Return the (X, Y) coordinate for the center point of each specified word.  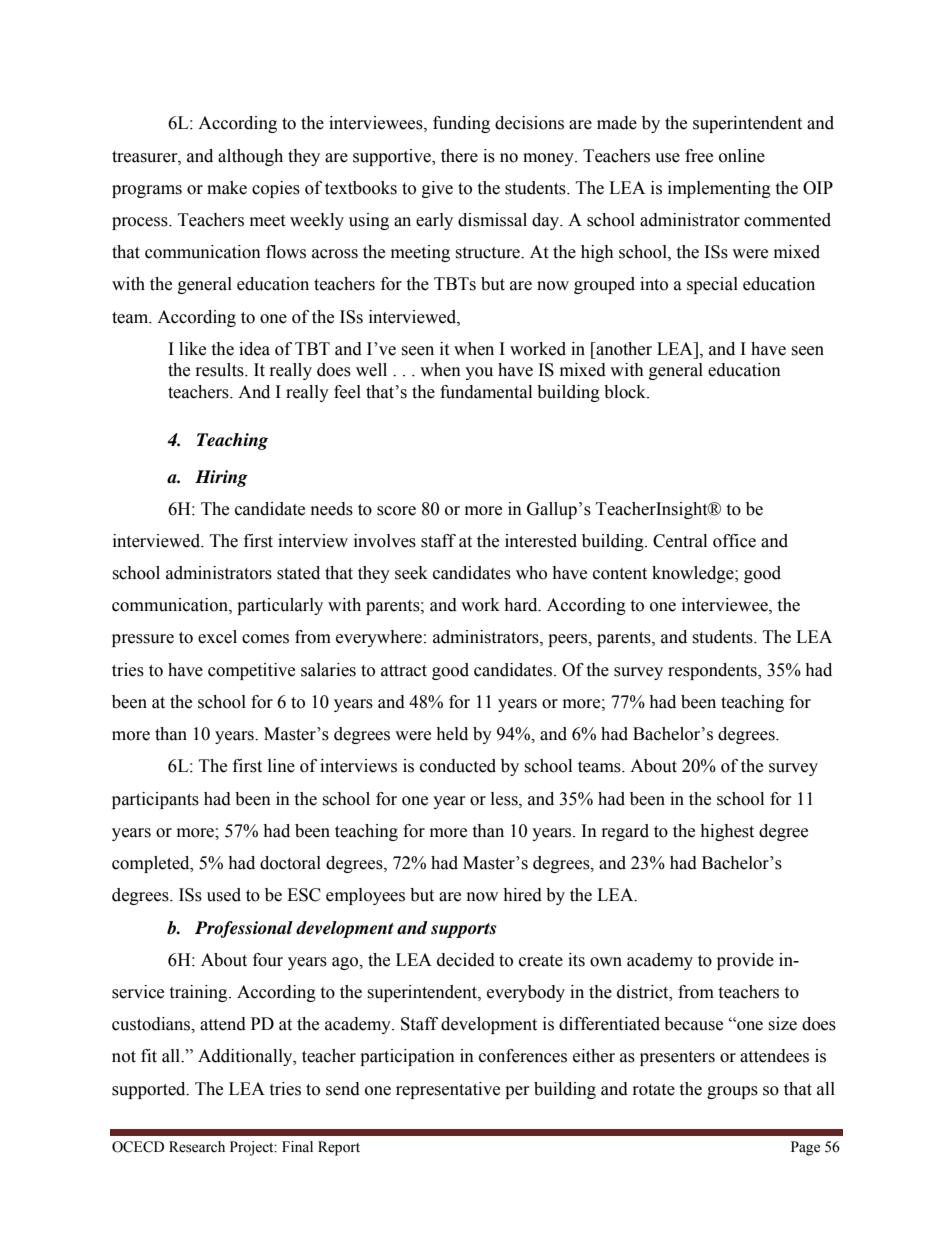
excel (217, 637)
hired (522, 895)
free (699, 156)
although (250, 157)
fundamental (486, 392)
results (221, 370)
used (224, 895)
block (626, 392)
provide (745, 961)
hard (522, 605)
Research (197, 1147)
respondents (713, 671)
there (459, 156)
